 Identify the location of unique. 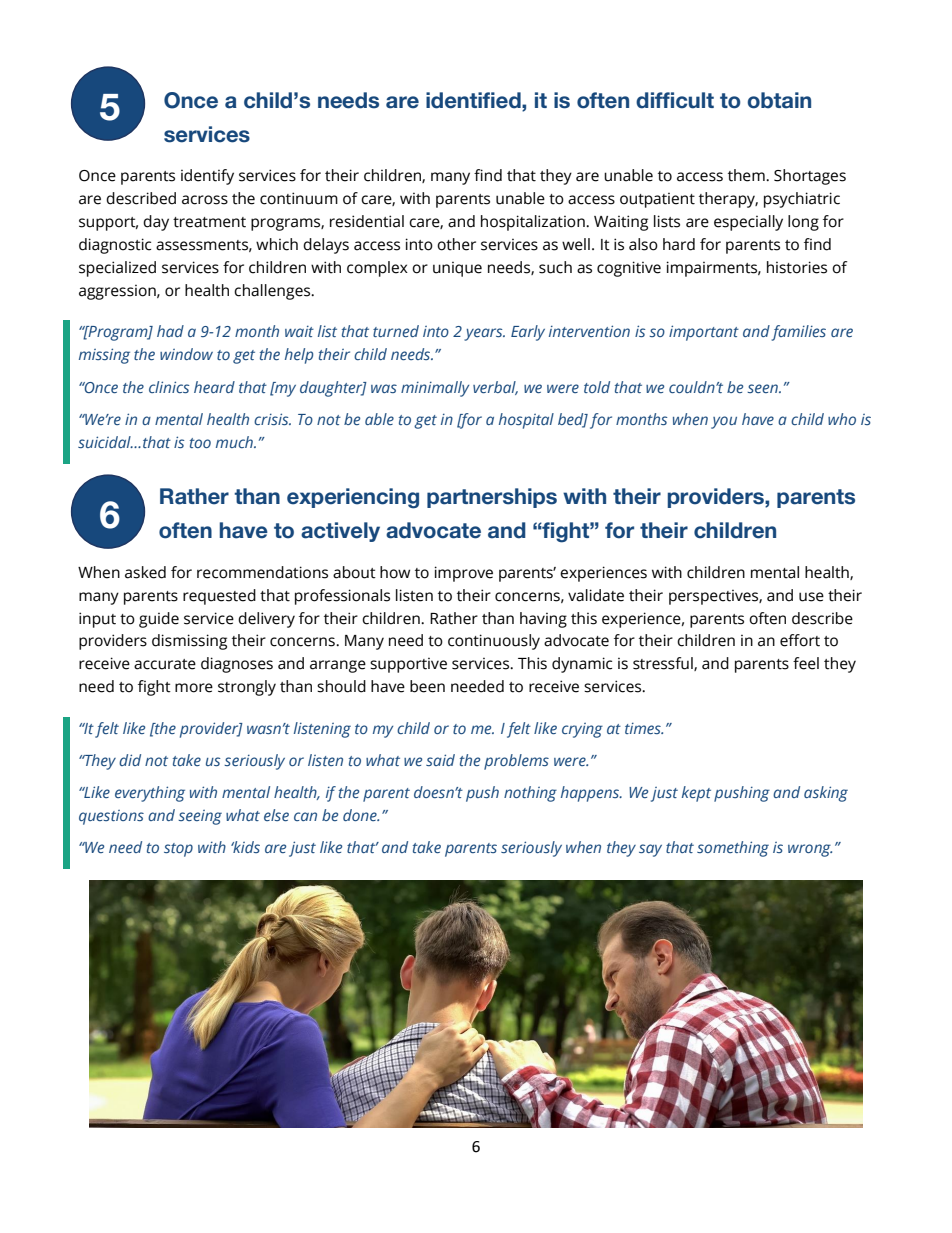
(457, 269).
